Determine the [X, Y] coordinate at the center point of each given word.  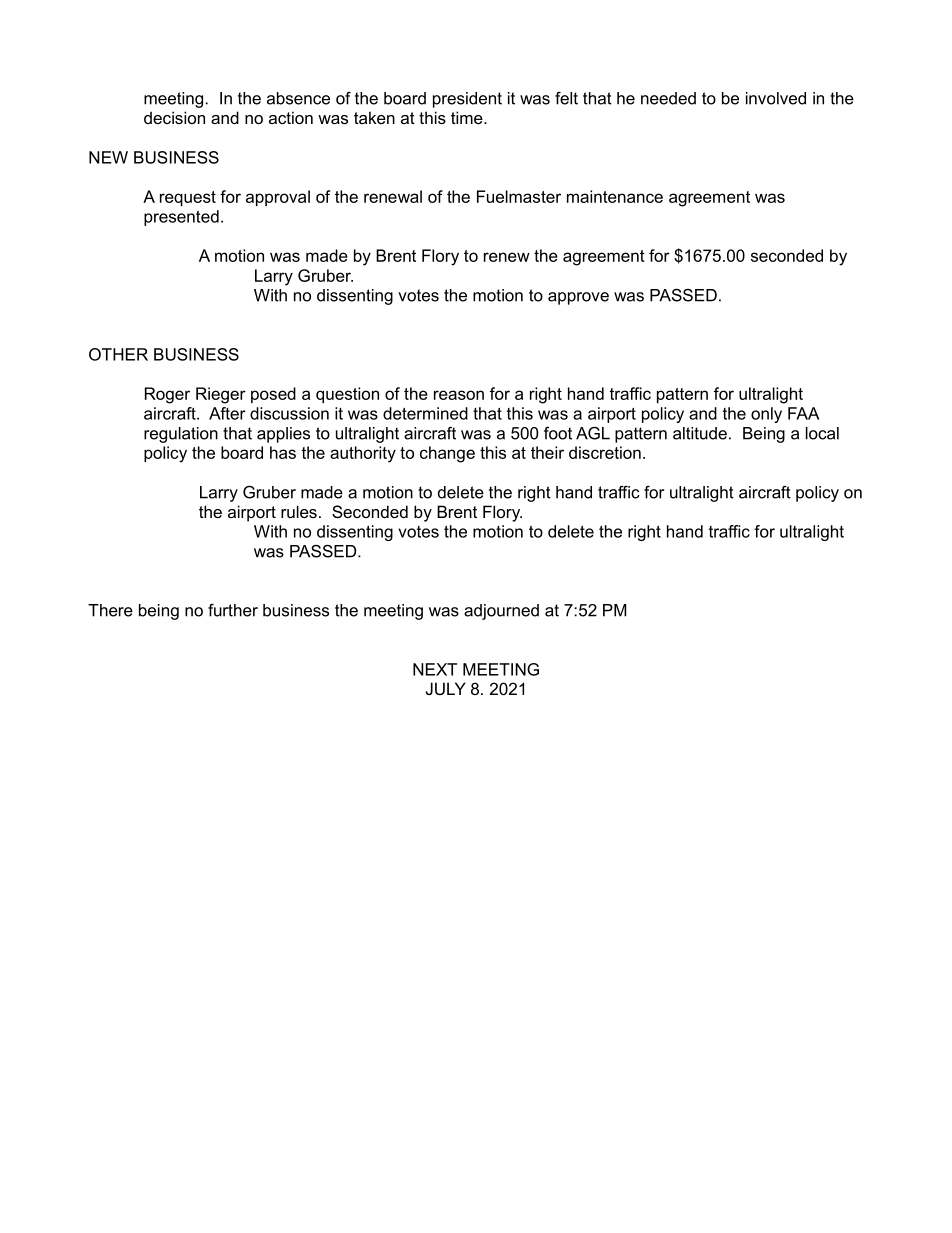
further [233, 610]
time [468, 117]
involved [776, 98]
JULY [446, 688]
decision [174, 117]
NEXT [435, 669]
